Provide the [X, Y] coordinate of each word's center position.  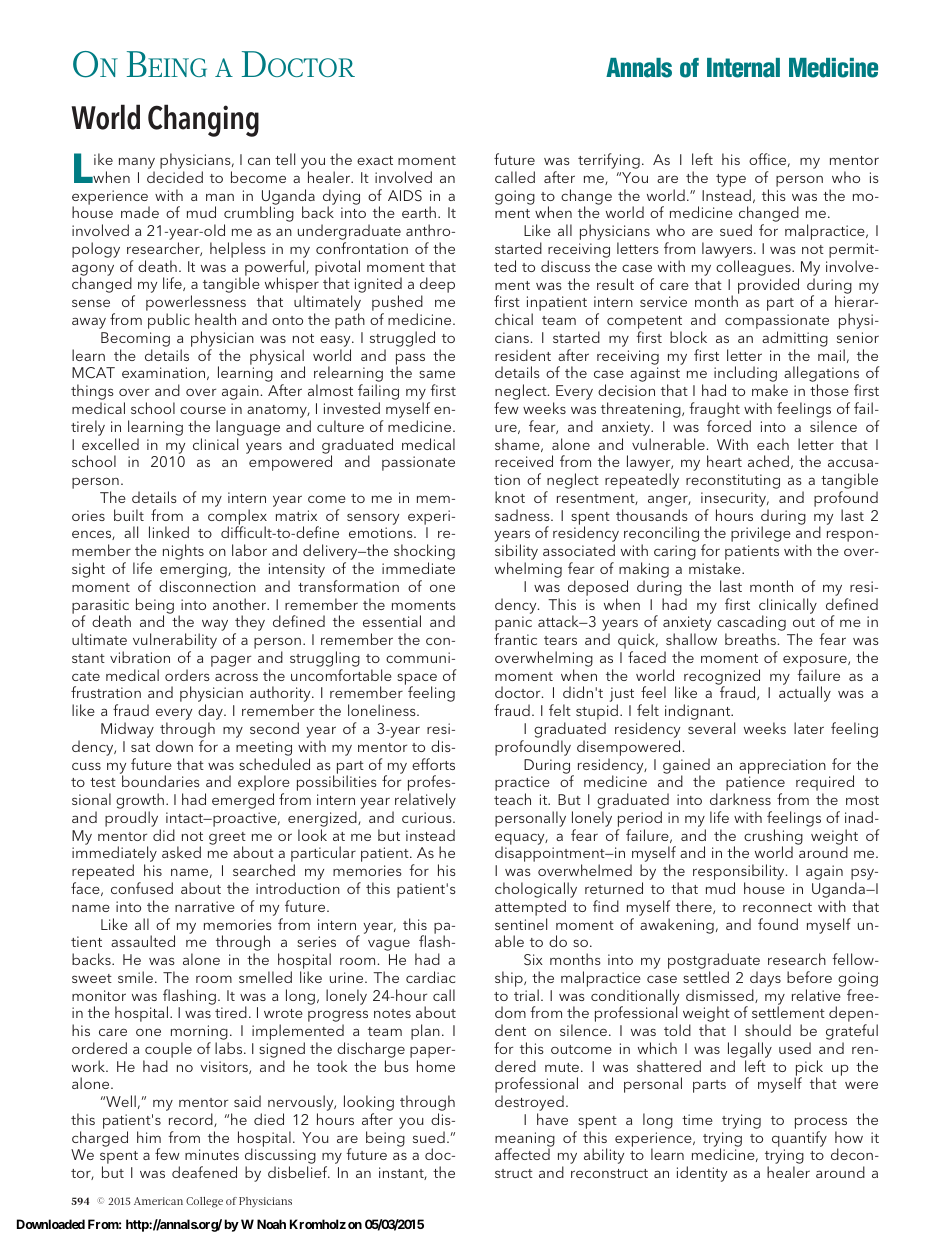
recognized [721, 678]
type [731, 180]
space [417, 680]
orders [187, 675]
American [158, 1201]
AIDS [405, 195]
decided [175, 177]
